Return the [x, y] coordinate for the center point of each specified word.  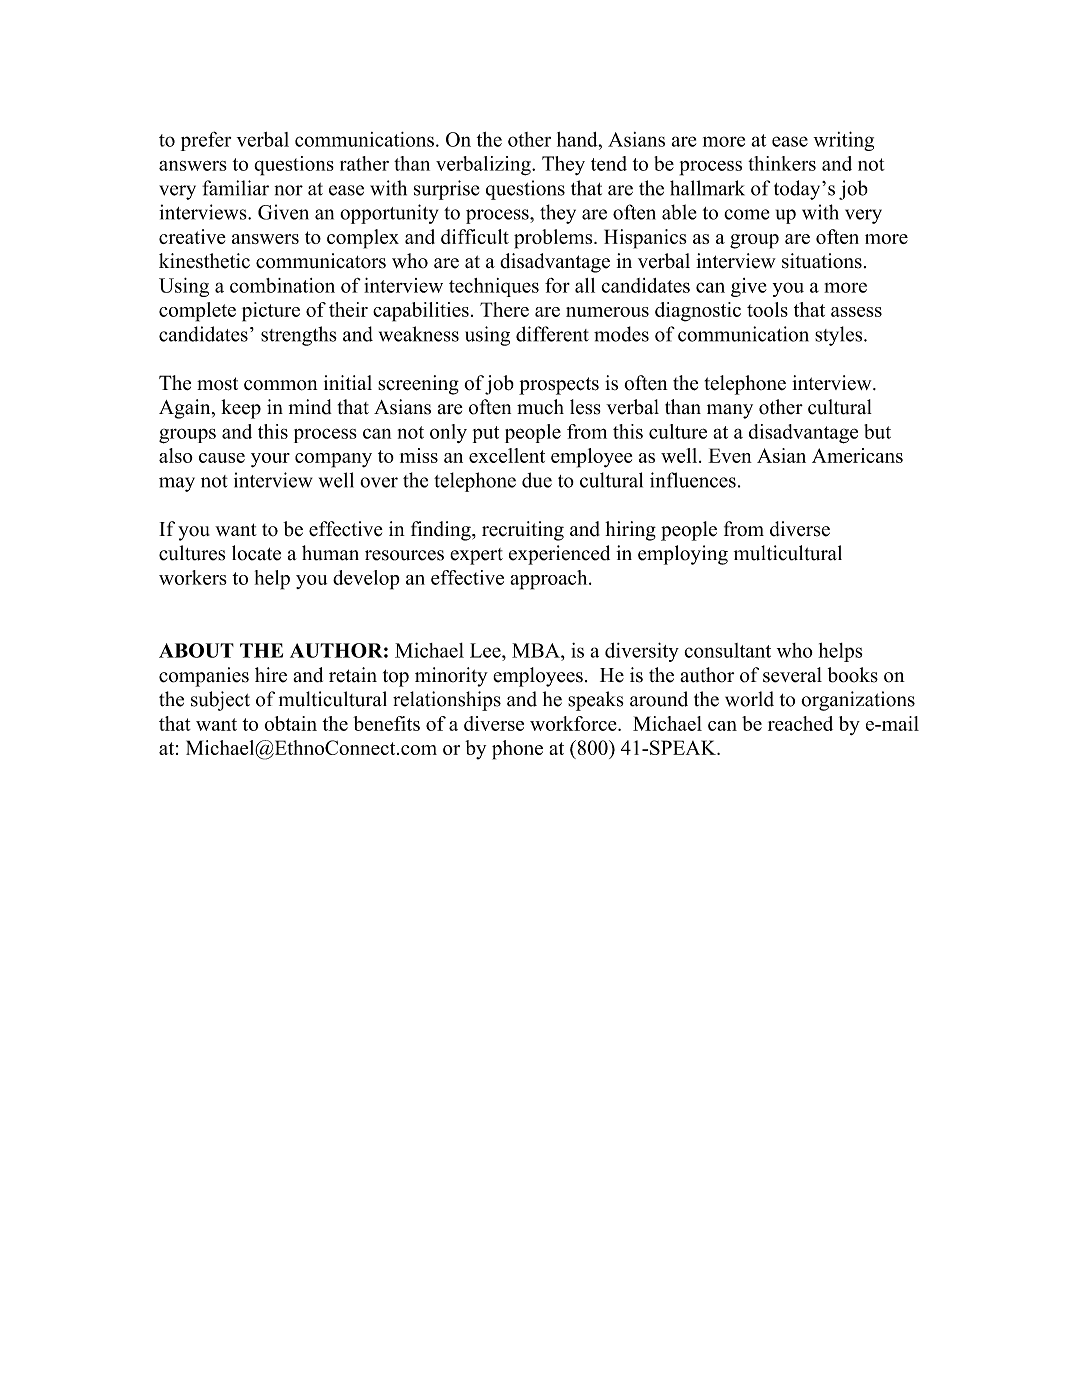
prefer [206, 141]
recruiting [523, 531]
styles [840, 336]
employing [683, 555]
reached [800, 723]
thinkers [782, 163]
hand [578, 139]
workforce [574, 723]
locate [256, 553]
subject [220, 701]
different [552, 334]
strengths [299, 336]
